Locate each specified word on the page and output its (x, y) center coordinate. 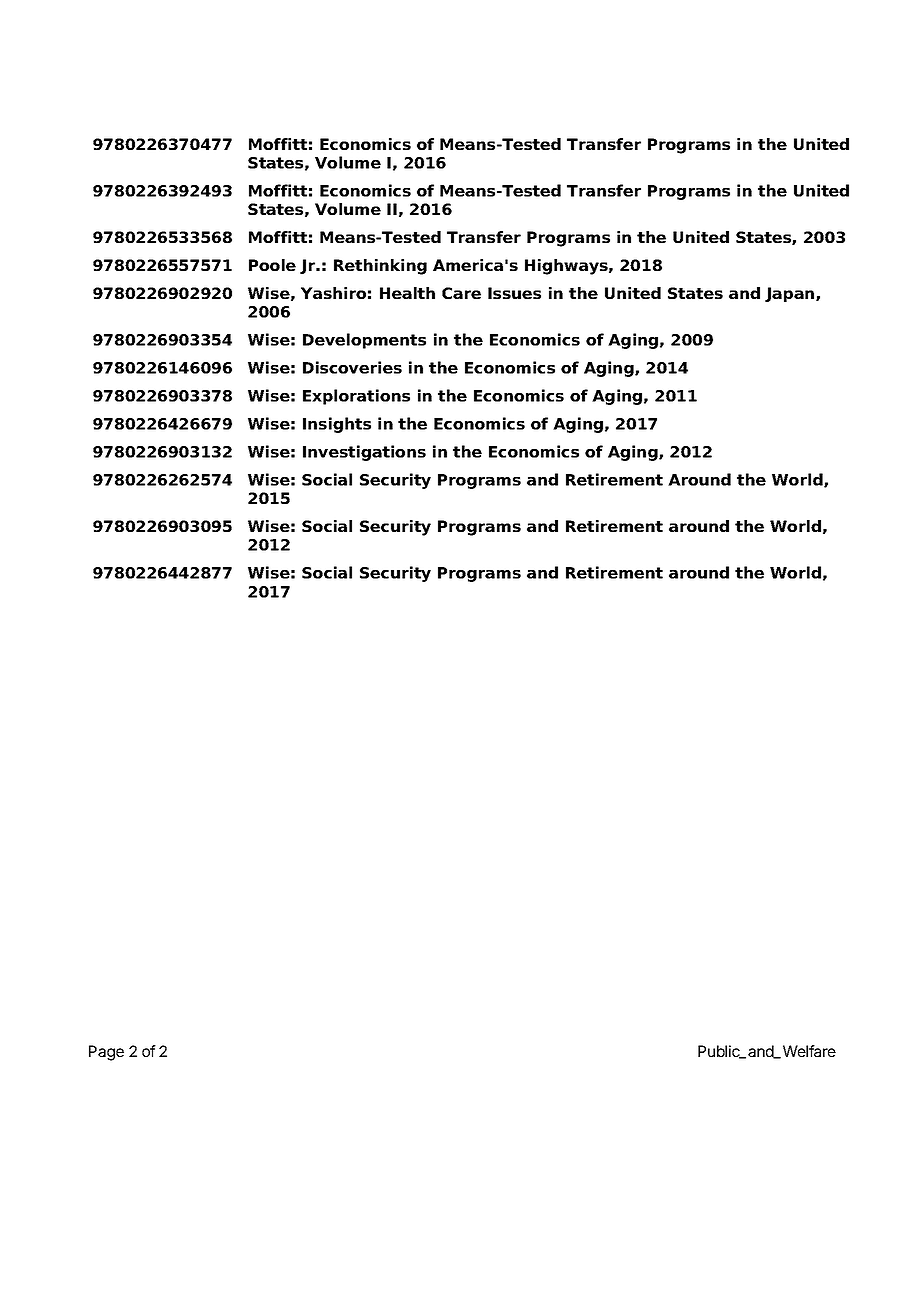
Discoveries (352, 367)
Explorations (356, 397)
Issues (514, 293)
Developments (364, 341)
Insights (337, 425)
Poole (272, 265)
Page (106, 1053)
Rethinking (380, 267)
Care (461, 293)
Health (407, 293)
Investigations (364, 453)
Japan (791, 294)
